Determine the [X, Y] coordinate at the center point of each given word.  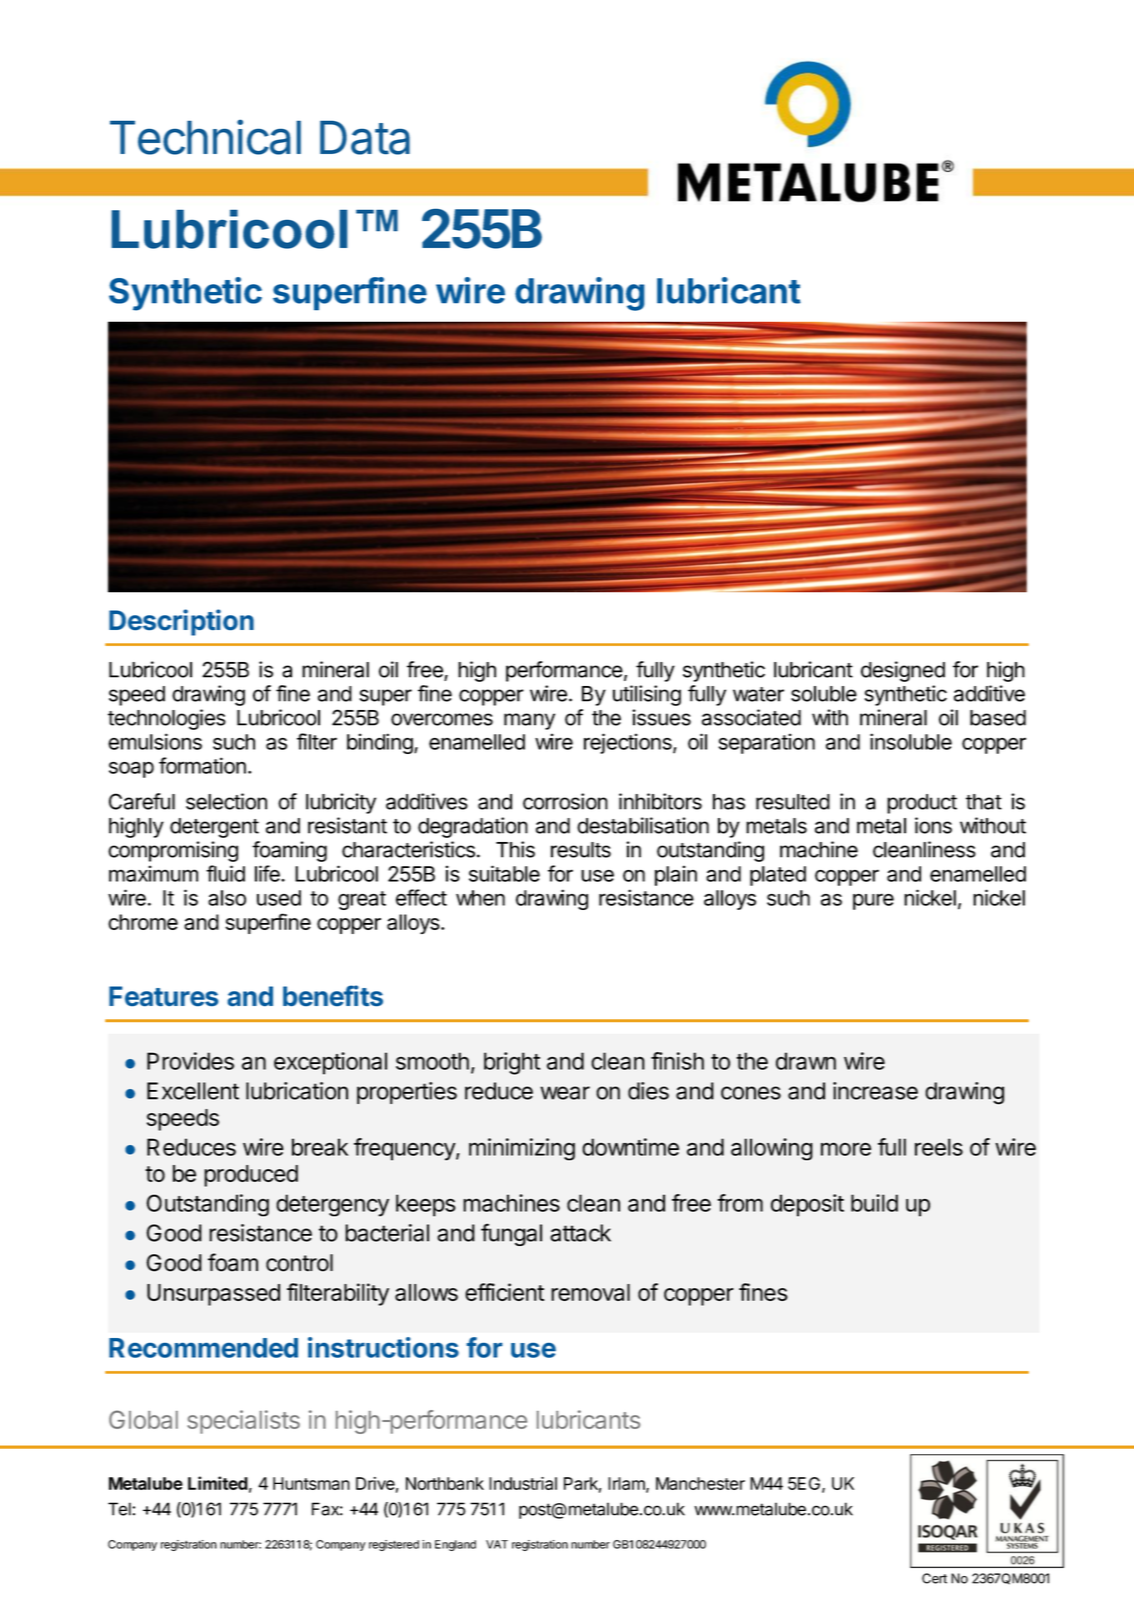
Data [365, 138]
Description [181, 622]
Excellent [193, 1091]
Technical [205, 137]
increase [875, 1091]
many [529, 721]
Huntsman [311, 1483]
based [998, 718]
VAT [497, 1544]
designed [903, 671]
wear [565, 1093]
